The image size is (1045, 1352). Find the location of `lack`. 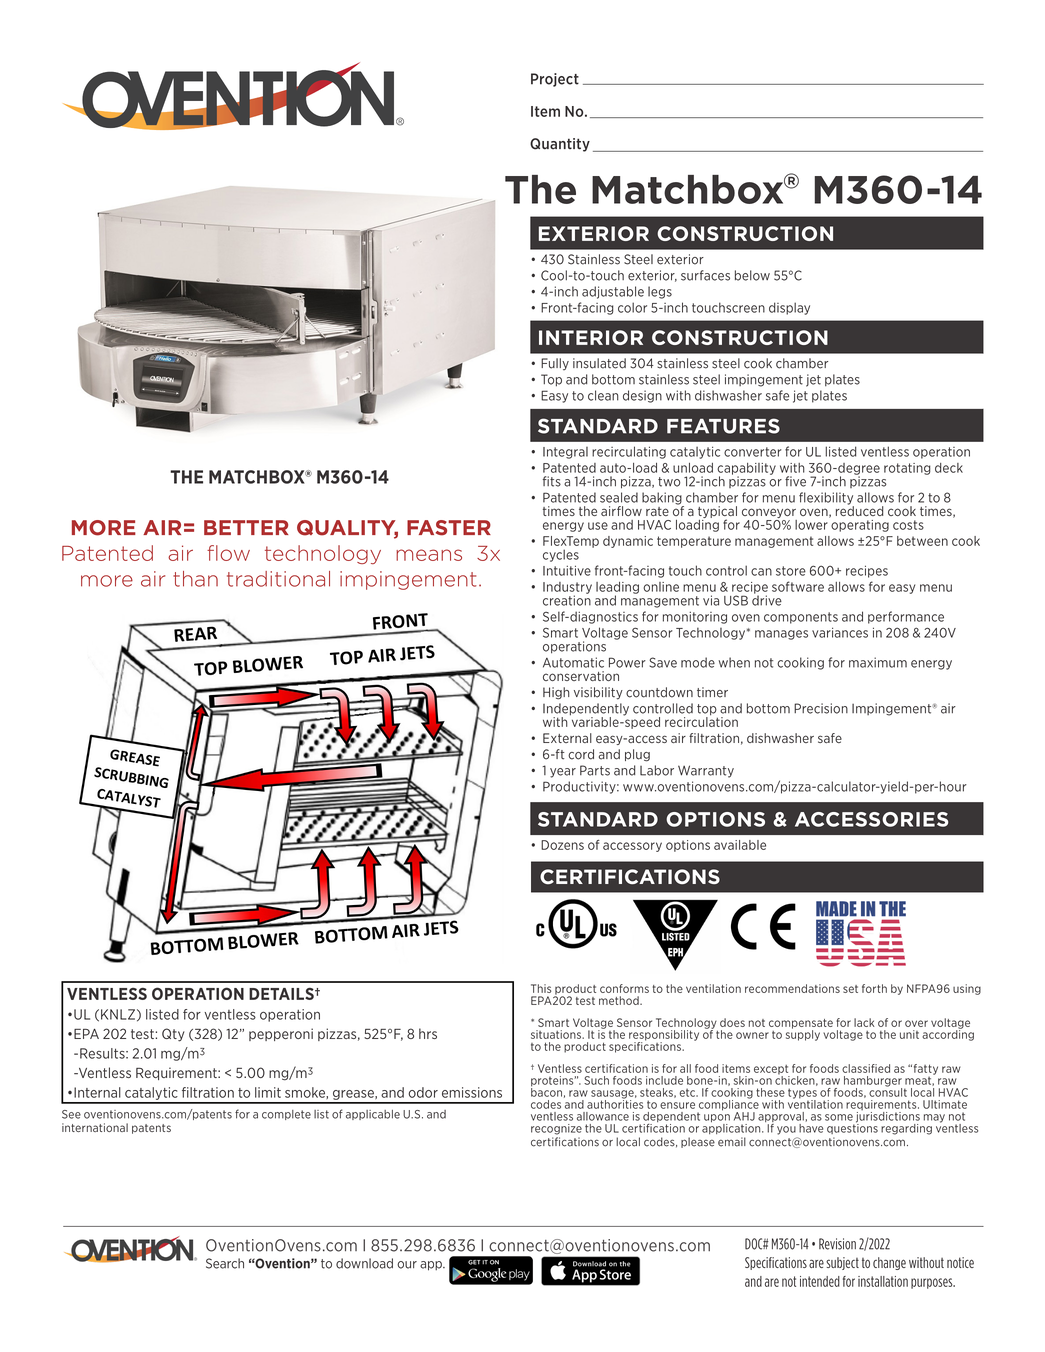

lack is located at coordinates (864, 1022).
